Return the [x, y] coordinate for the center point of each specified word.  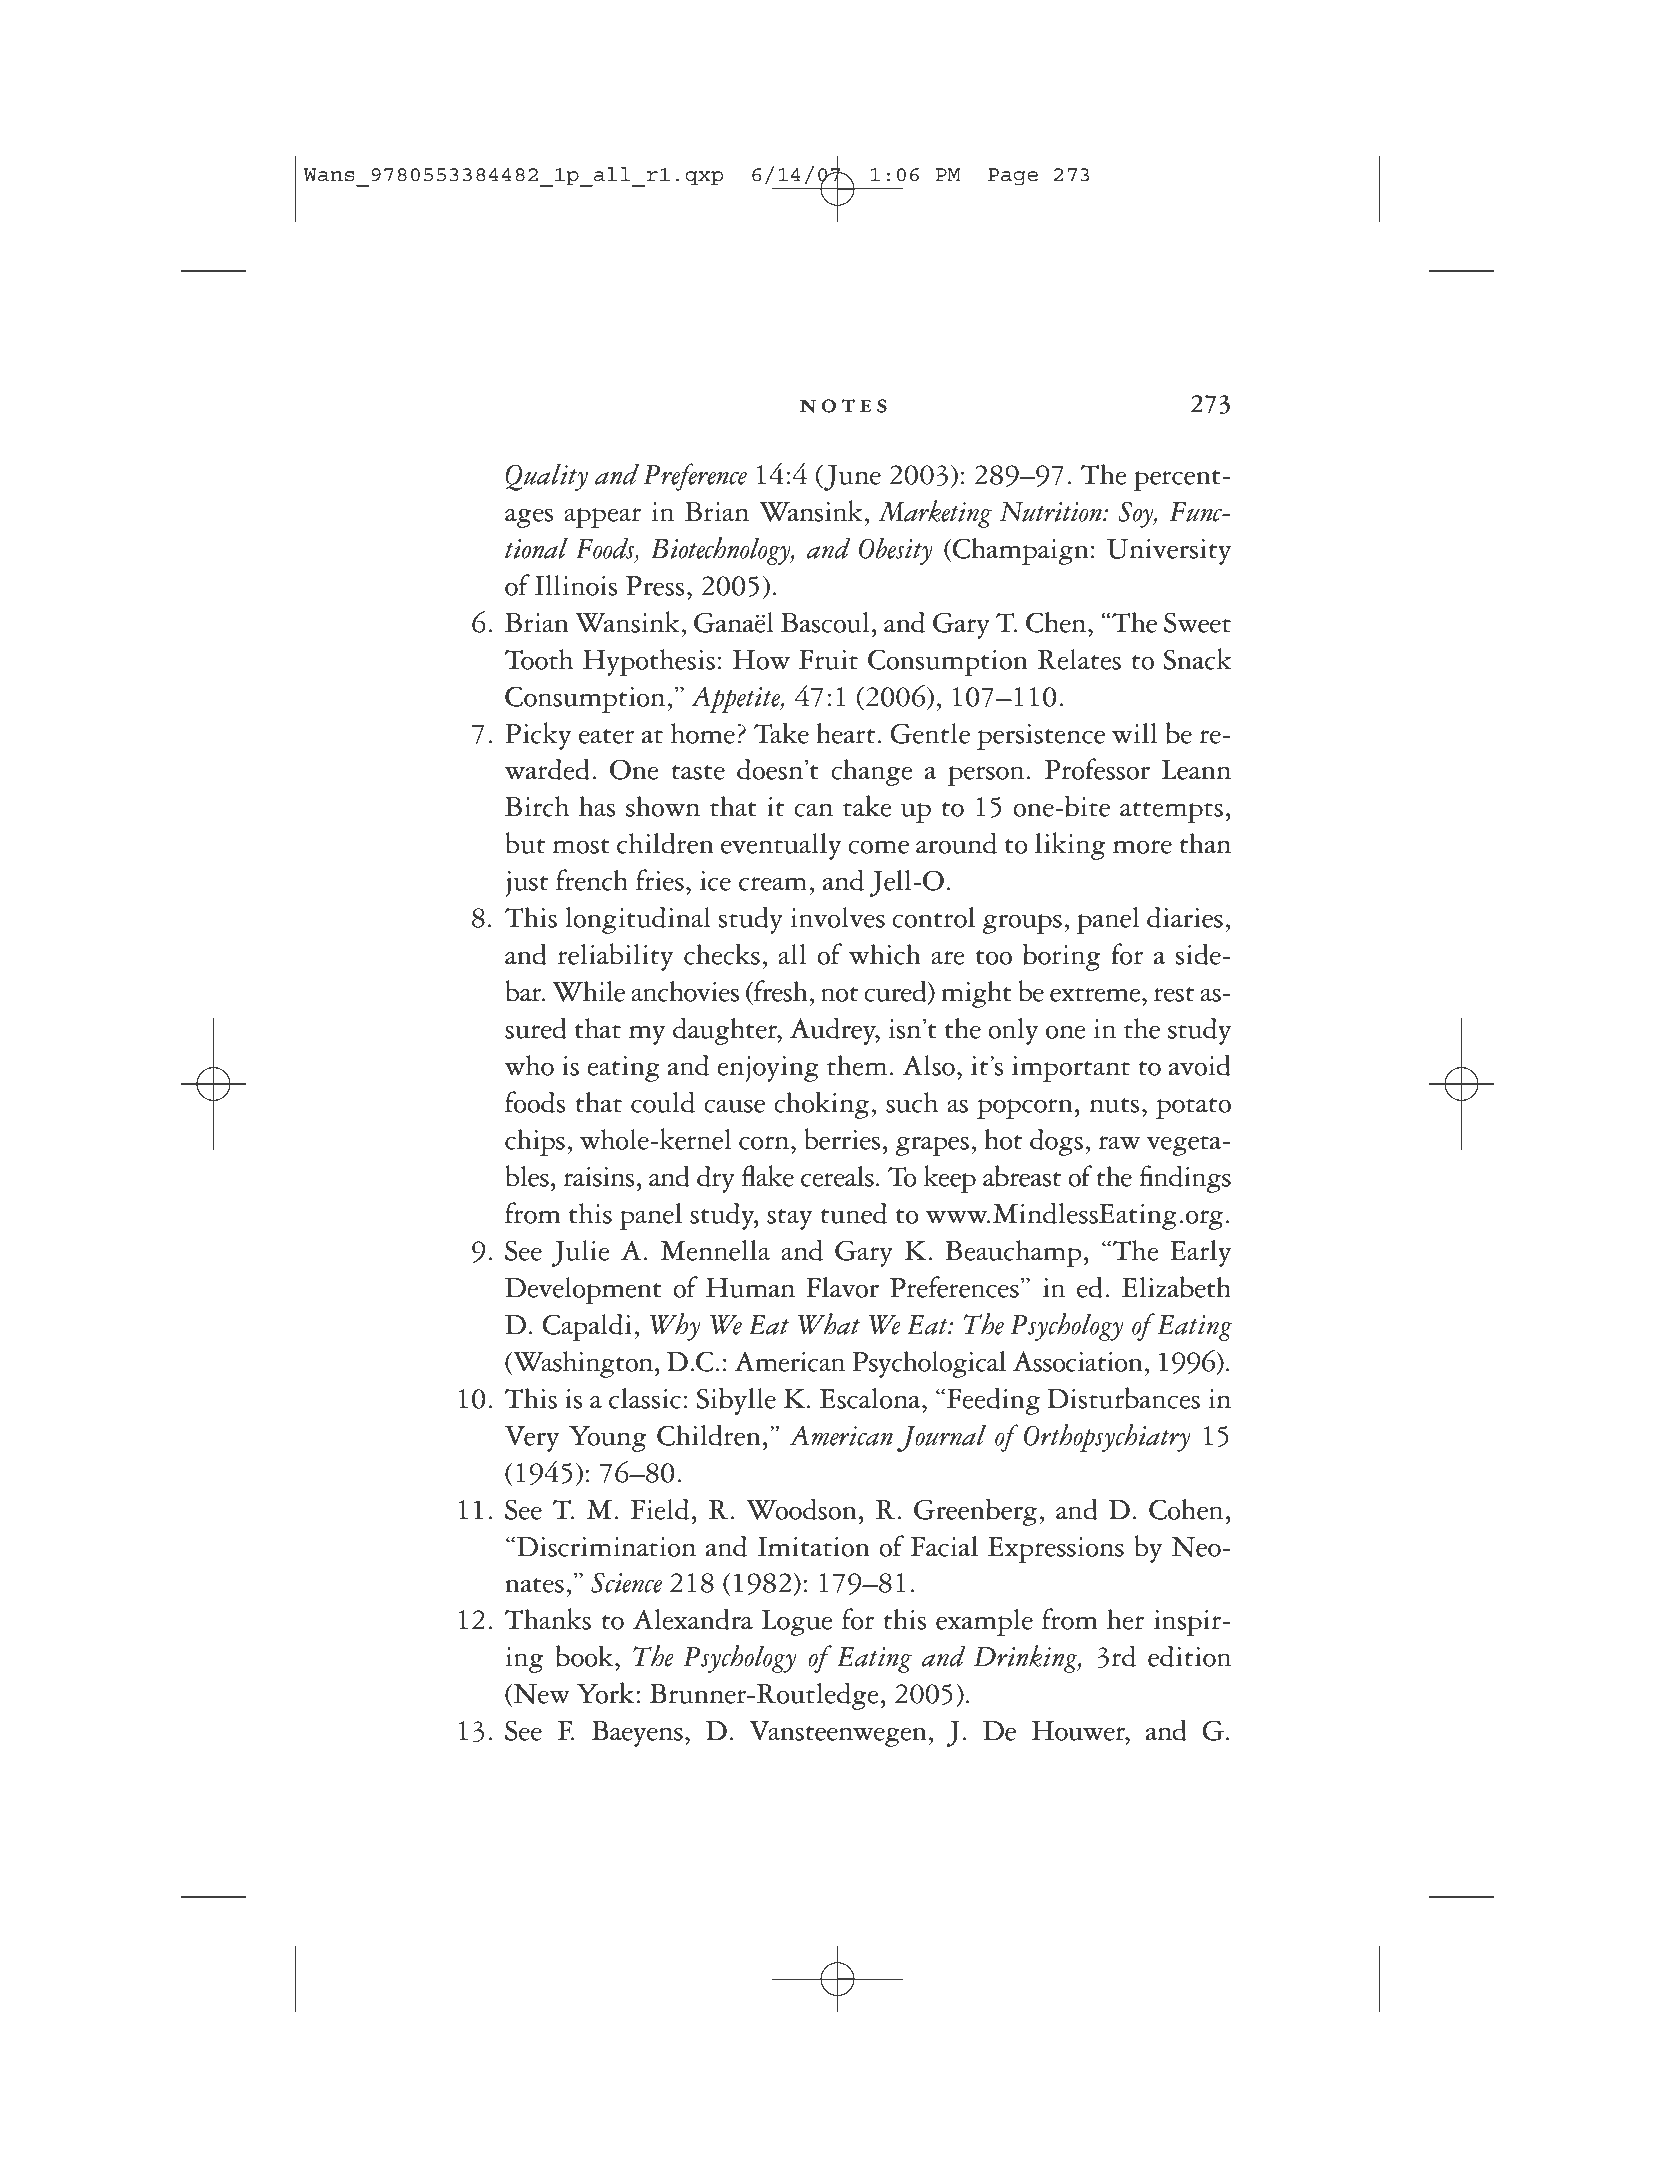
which [885, 954]
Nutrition [1052, 512]
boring [1061, 957]
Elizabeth [1176, 1287]
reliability [615, 957]
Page [1013, 177]
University [1169, 552]
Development [583, 1290]
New [541, 1695]
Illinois [576, 585]
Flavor [842, 1287]
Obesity [896, 551]
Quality [546, 477]
